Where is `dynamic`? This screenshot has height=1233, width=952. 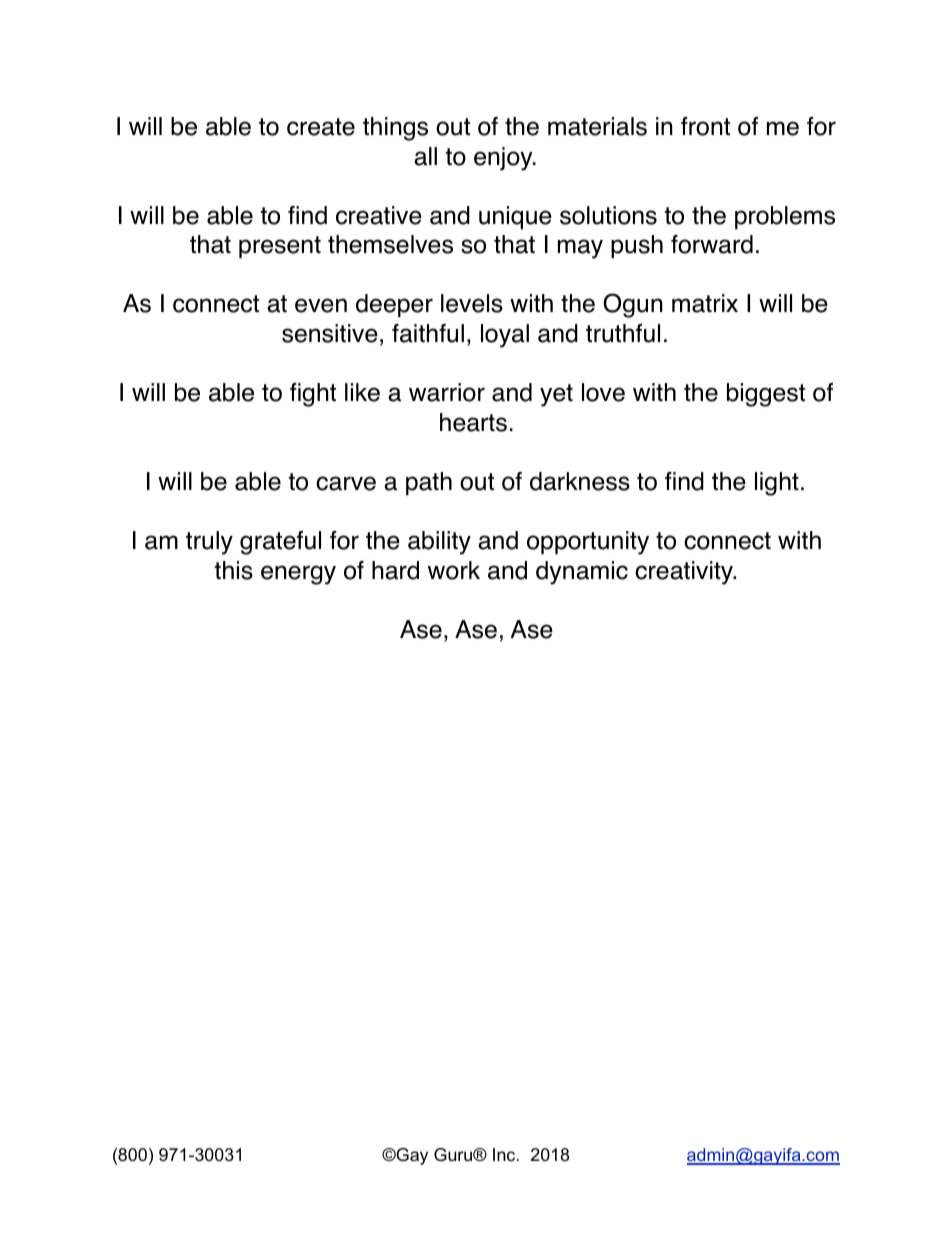 dynamic is located at coordinates (582, 573).
